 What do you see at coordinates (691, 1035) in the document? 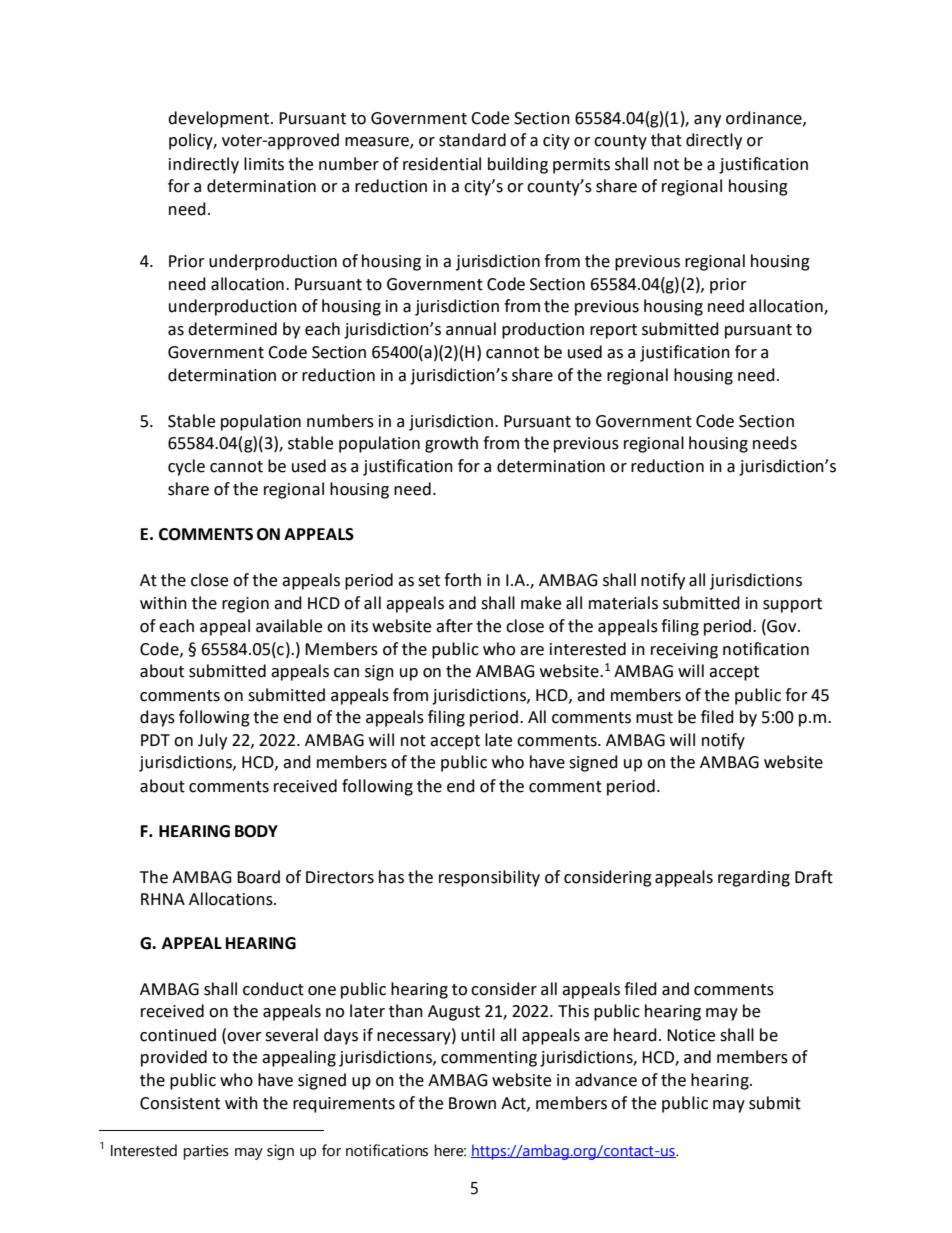
I see `Notice` at bounding box center [691, 1035].
